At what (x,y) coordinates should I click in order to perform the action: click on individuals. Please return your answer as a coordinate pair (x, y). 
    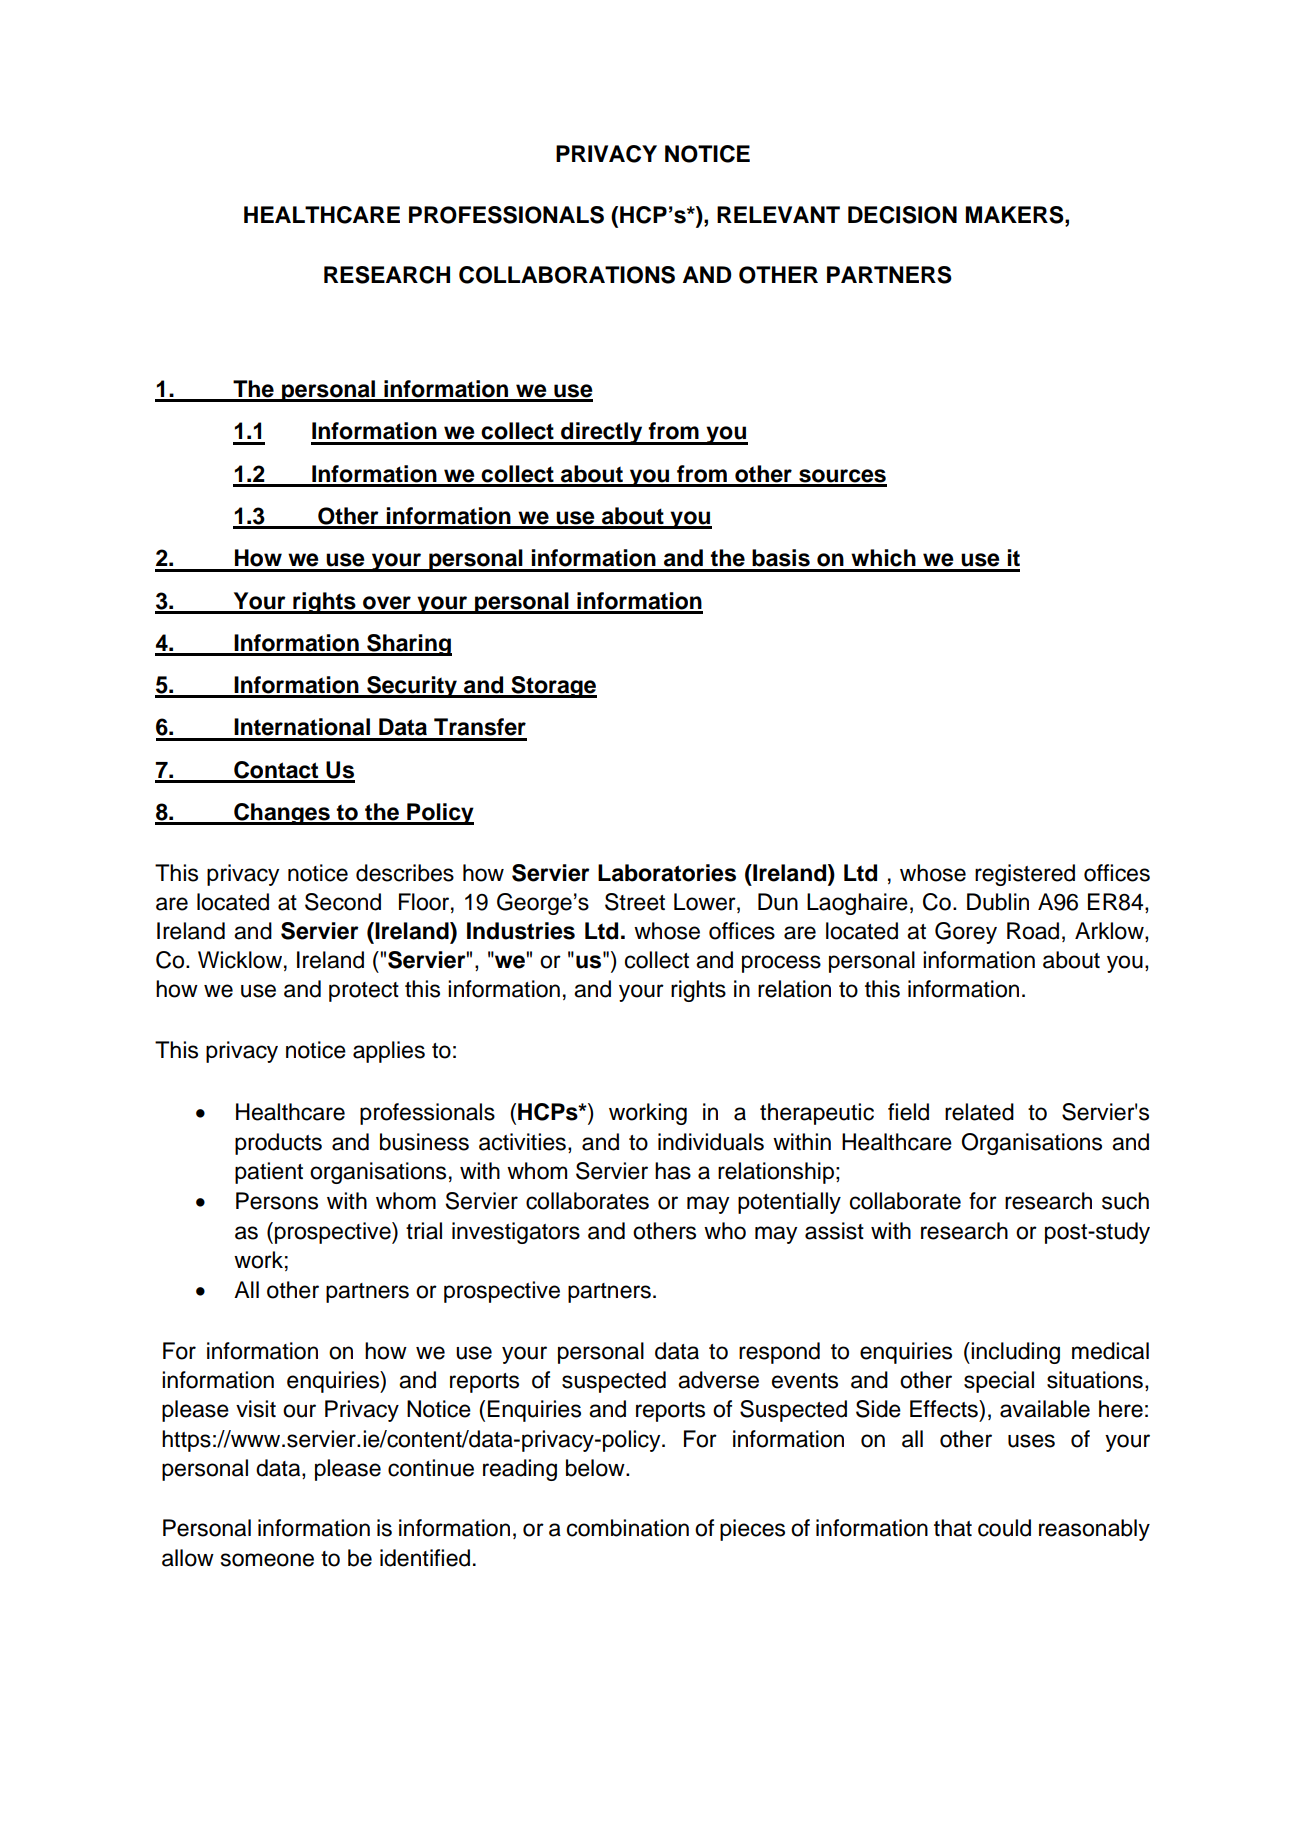
    Looking at the image, I should click on (711, 1142).
